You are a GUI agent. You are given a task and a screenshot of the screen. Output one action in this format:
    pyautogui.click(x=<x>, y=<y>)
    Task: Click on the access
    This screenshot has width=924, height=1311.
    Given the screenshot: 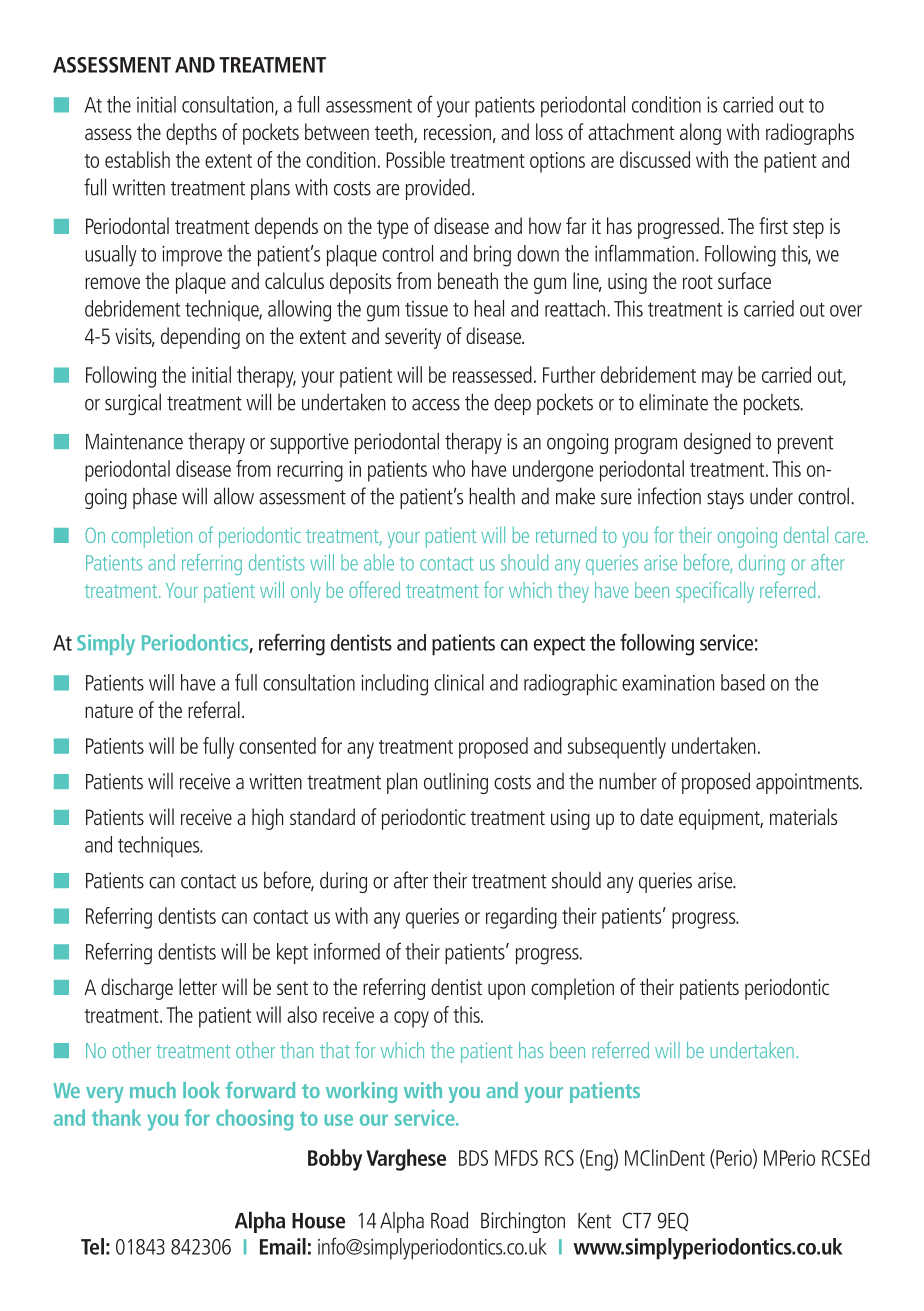 What is the action you would take?
    pyautogui.click(x=436, y=405)
